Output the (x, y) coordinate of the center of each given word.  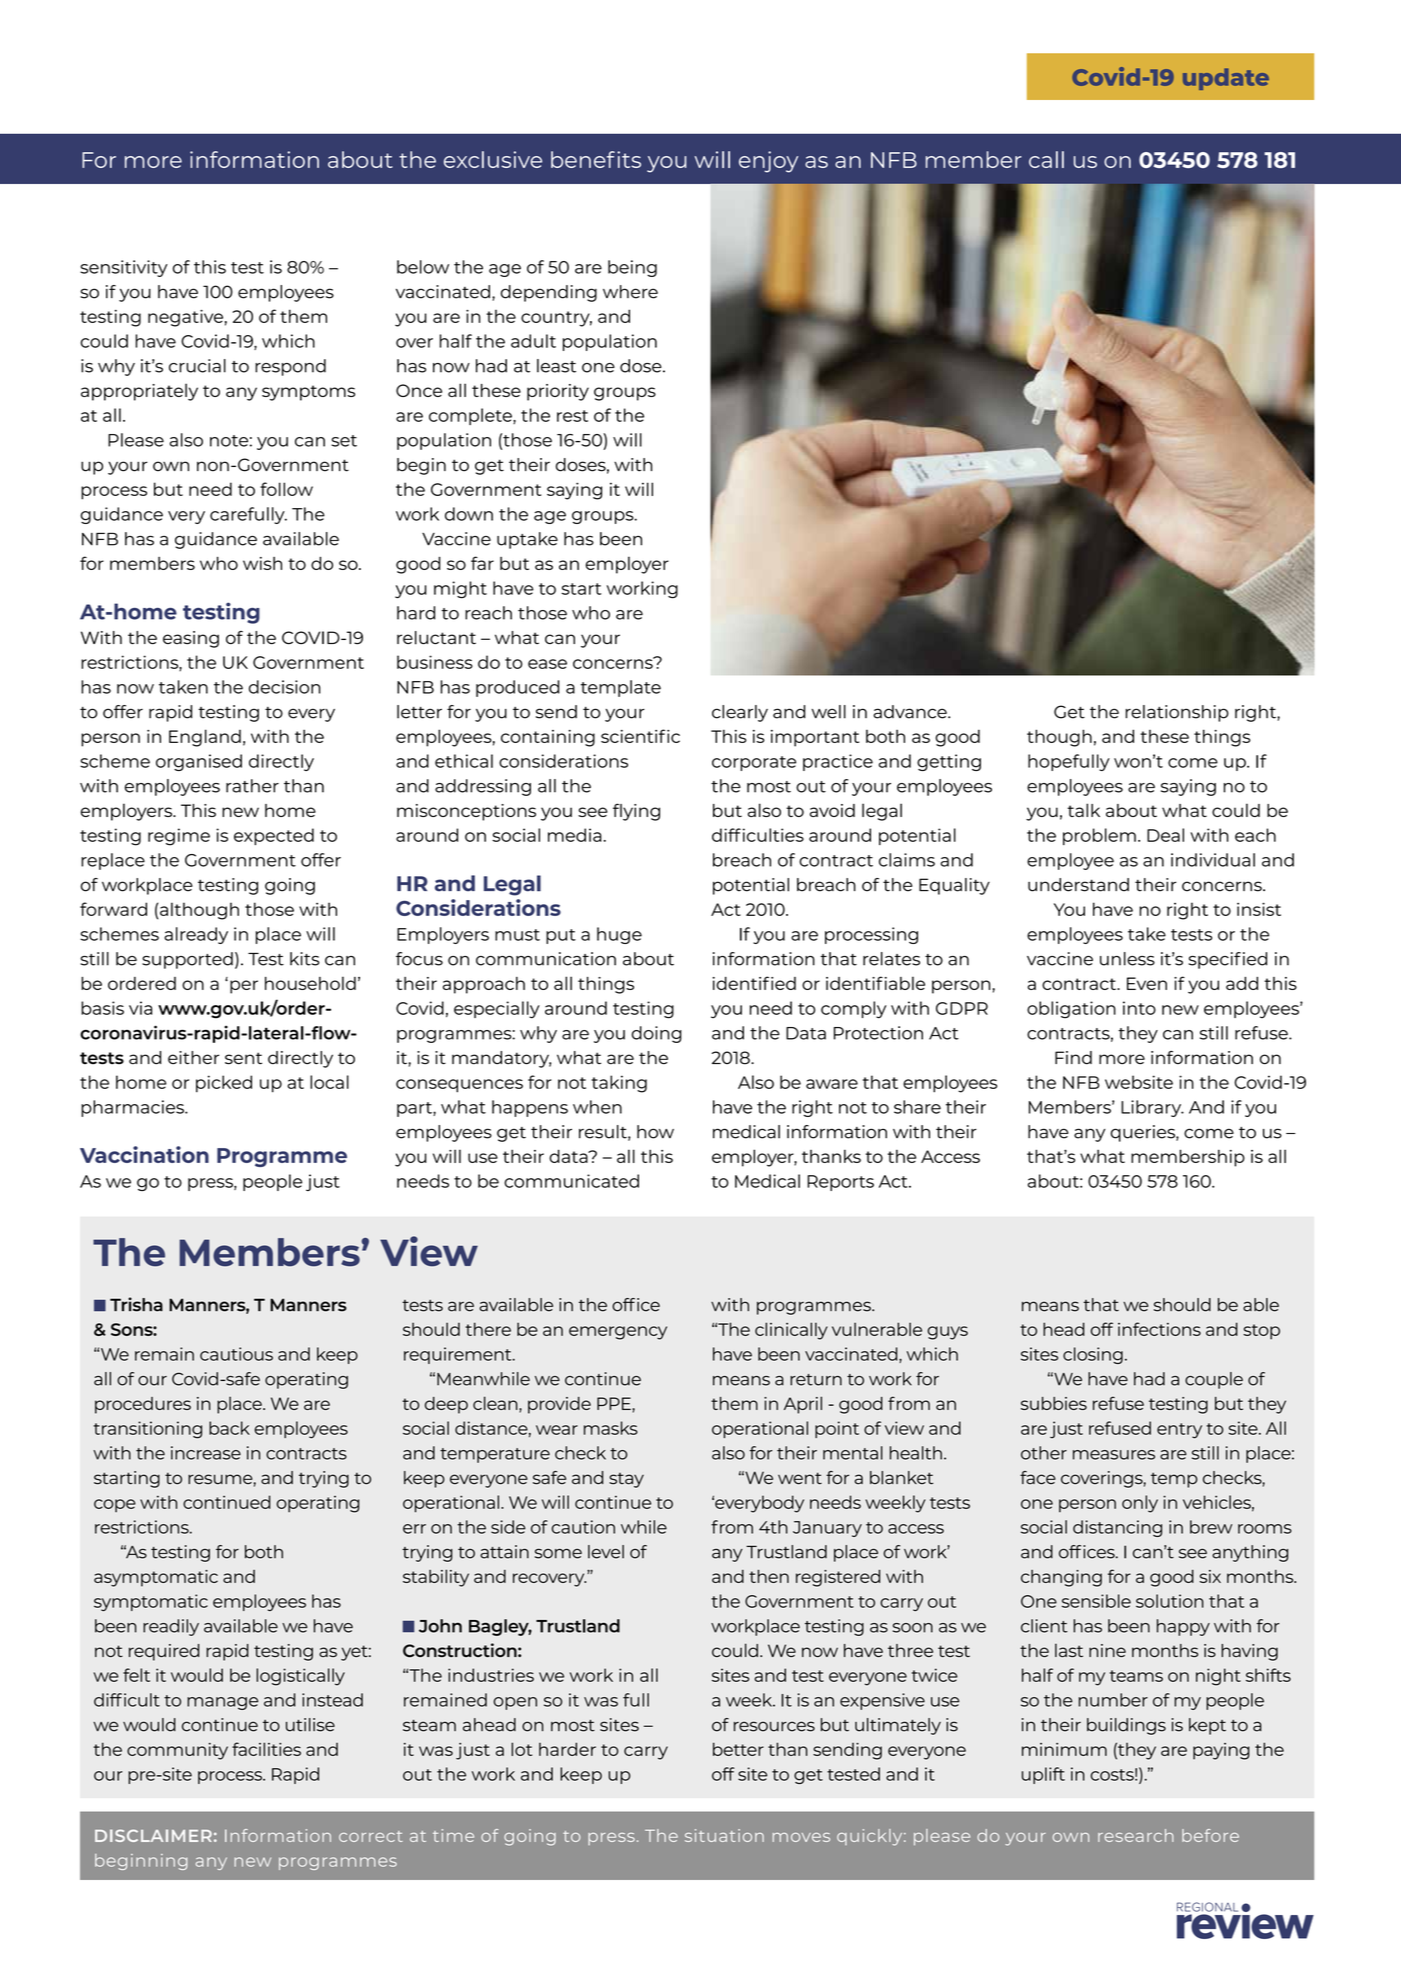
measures (1114, 1455)
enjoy (768, 162)
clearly (740, 713)
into (1139, 1008)
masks (611, 1428)
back (229, 1428)
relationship (1177, 713)
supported (187, 960)
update (1226, 79)
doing (657, 1034)
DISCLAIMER (153, 1835)
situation (724, 1835)
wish (262, 563)
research (1136, 1835)
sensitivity (124, 268)
